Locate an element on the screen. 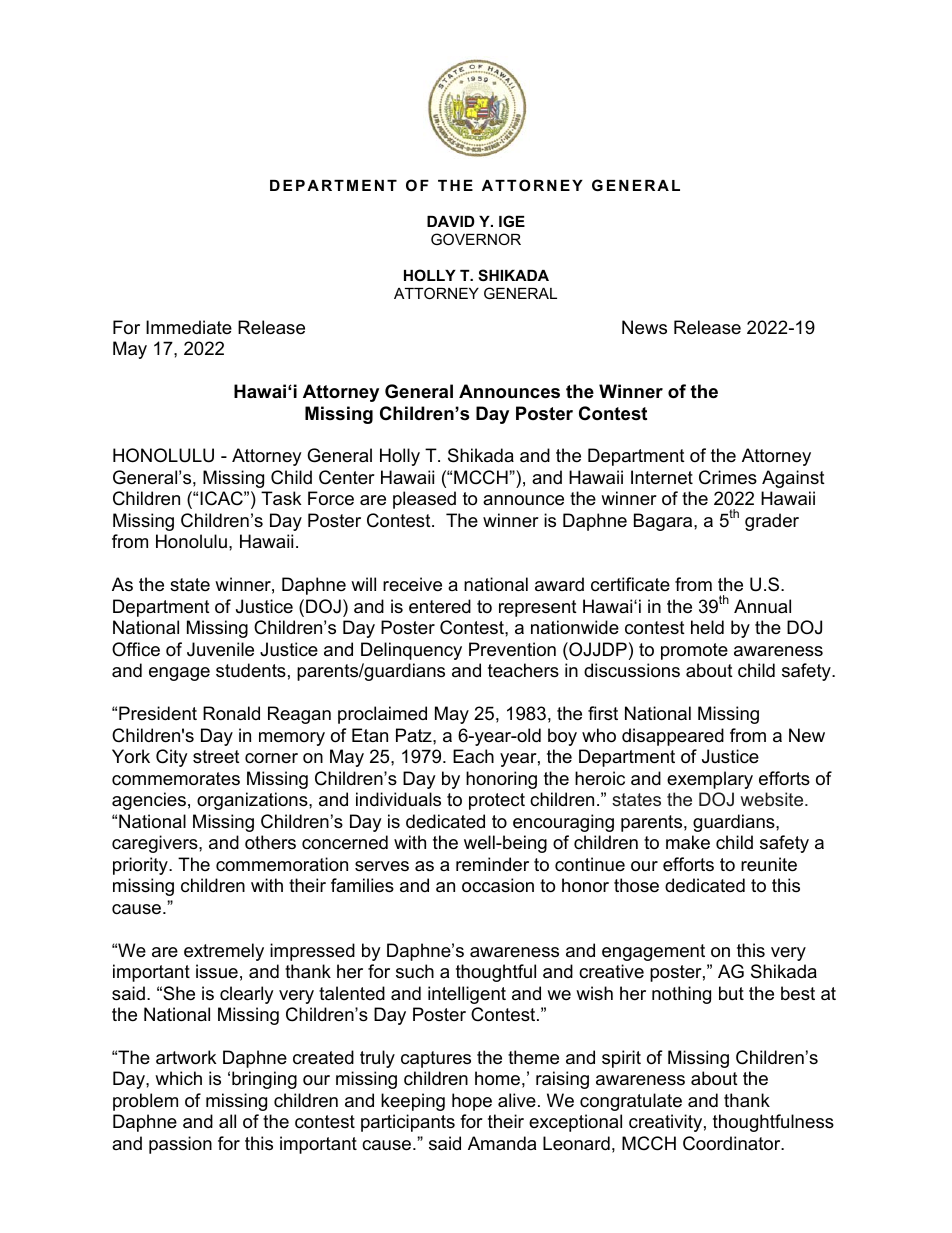  organizations is located at coordinates (253, 801).
